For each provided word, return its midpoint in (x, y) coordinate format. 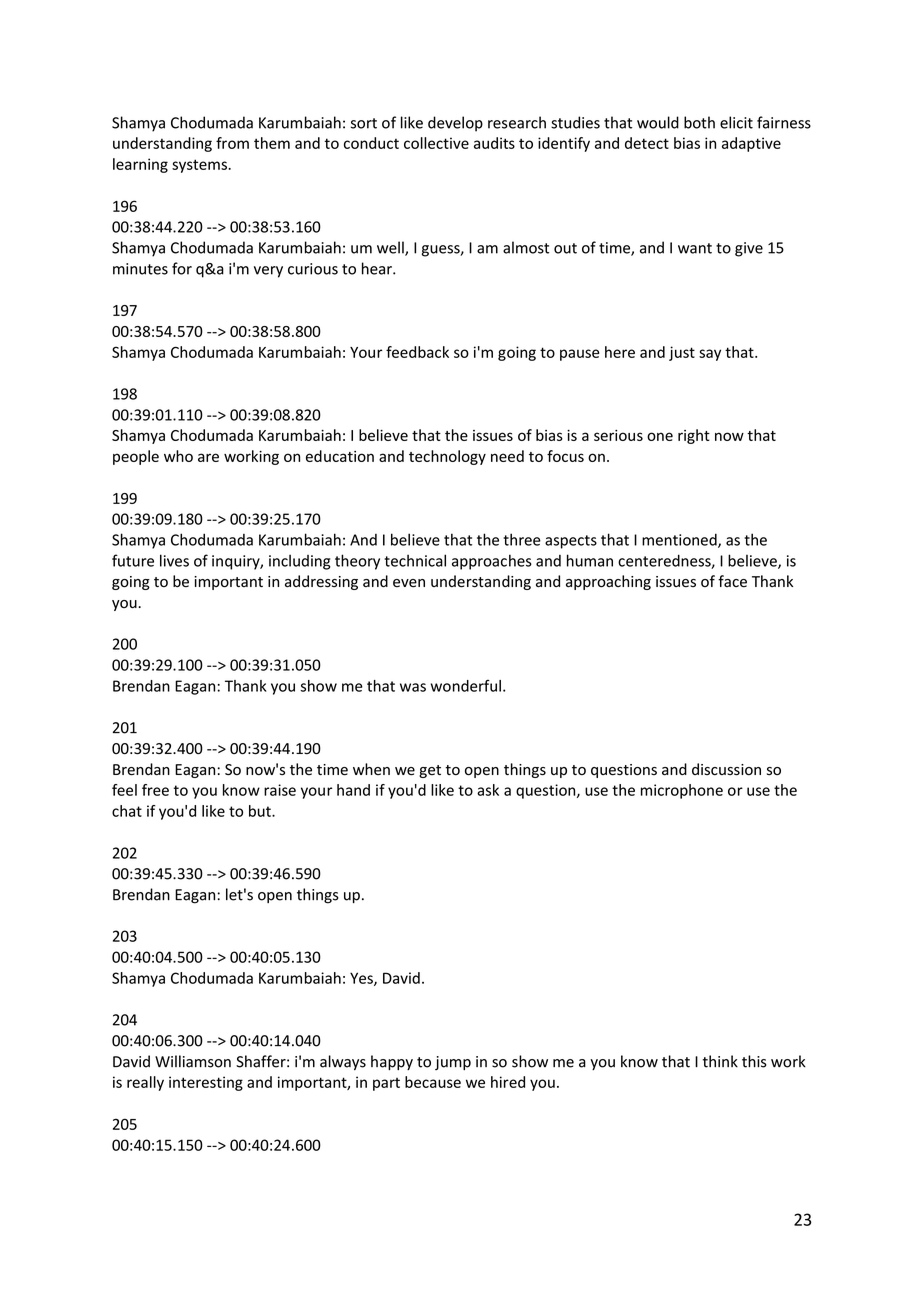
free (155, 790)
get (430, 771)
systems (200, 166)
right (694, 436)
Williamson (193, 1061)
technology (447, 457)
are (208, 457)
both (699, 122)
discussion (726, 769)
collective (436, 143)
